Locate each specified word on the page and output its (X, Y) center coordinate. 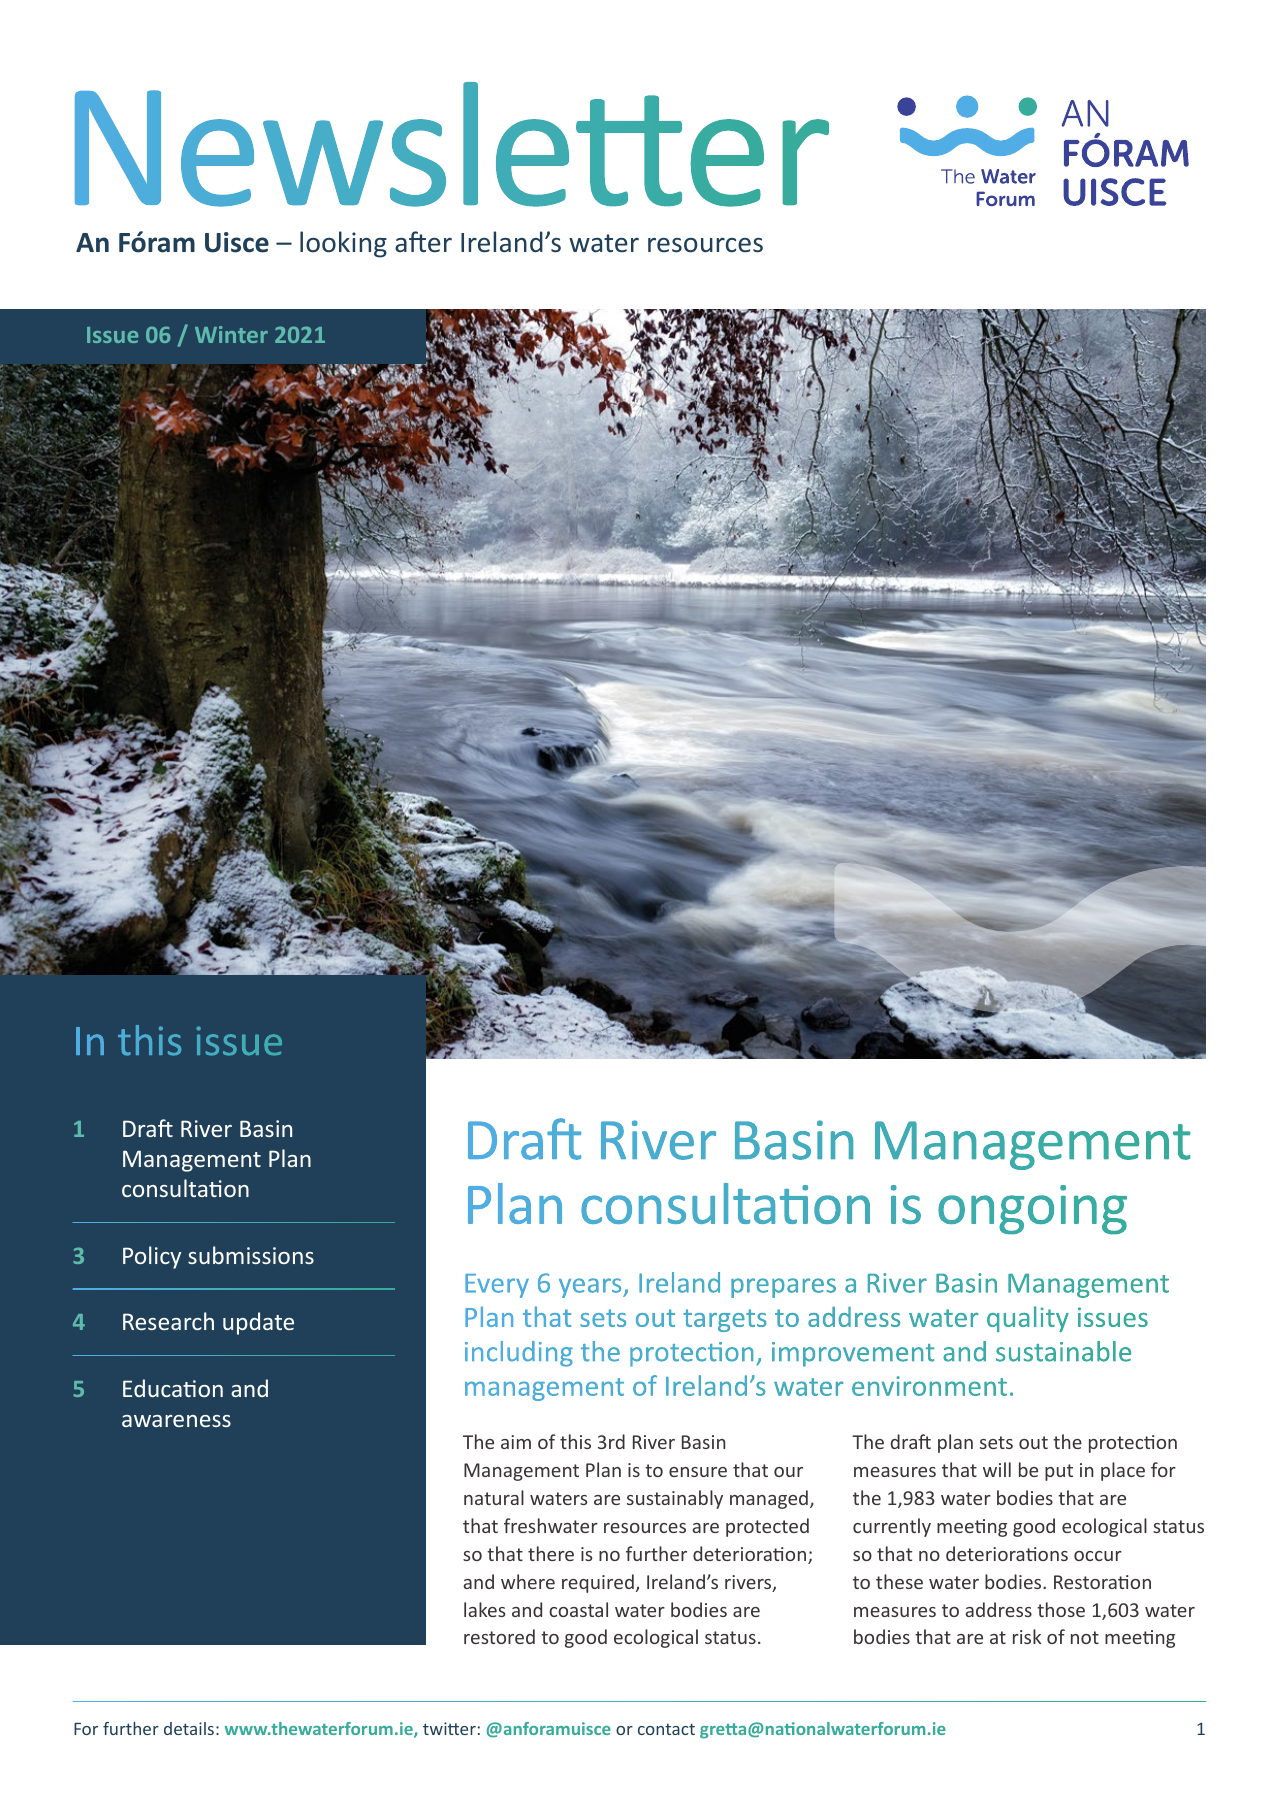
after (423, 242)
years (591, 1288)
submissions (251, 1255)
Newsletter (452, 144)
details (189, 1728)
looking (343, 244)
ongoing (1032, 1209)
